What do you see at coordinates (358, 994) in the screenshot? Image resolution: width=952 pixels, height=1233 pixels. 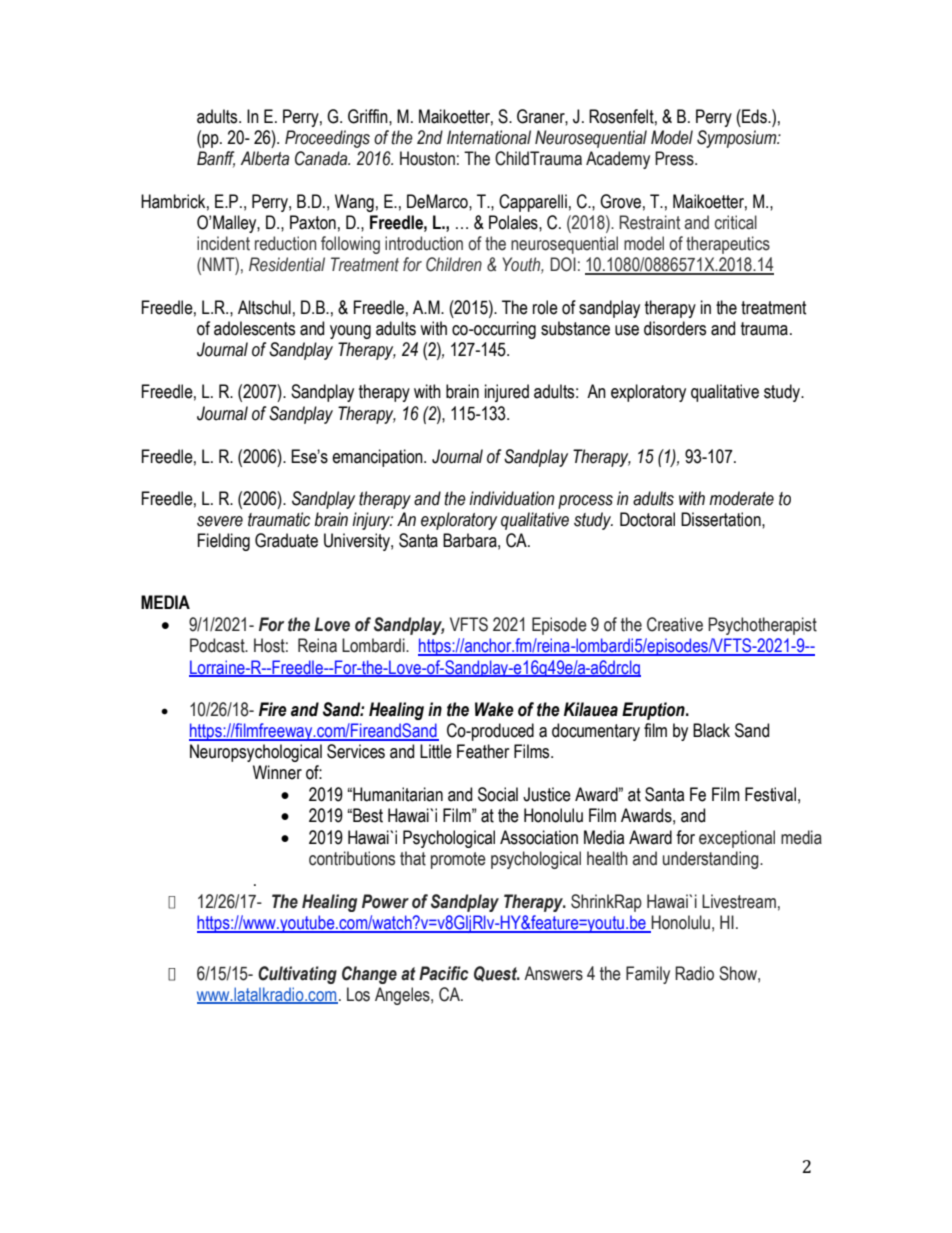 I see `Los` at bounding box center [358, 994].
